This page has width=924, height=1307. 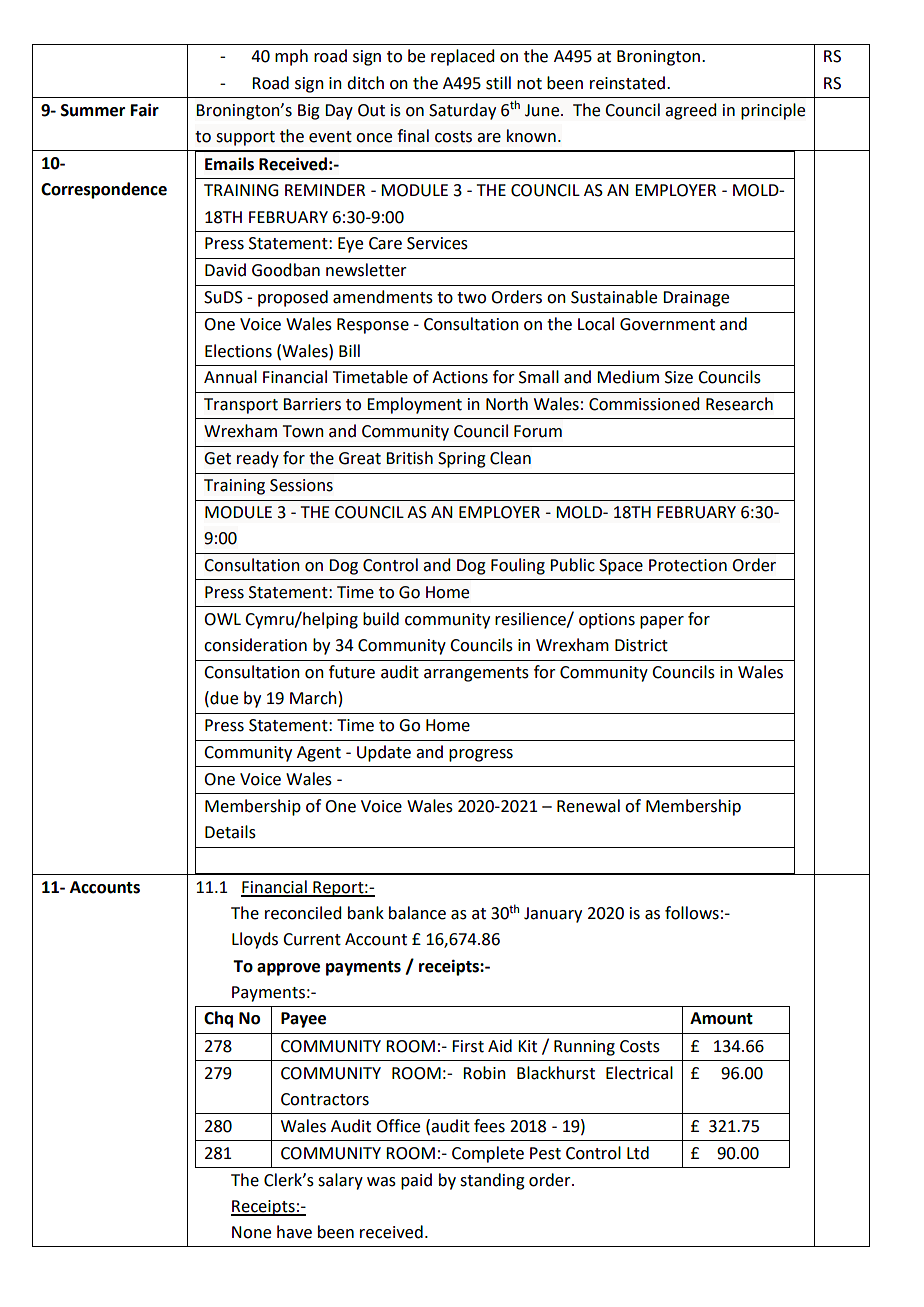 I want to click on Get, so click(x=217, y=458).
